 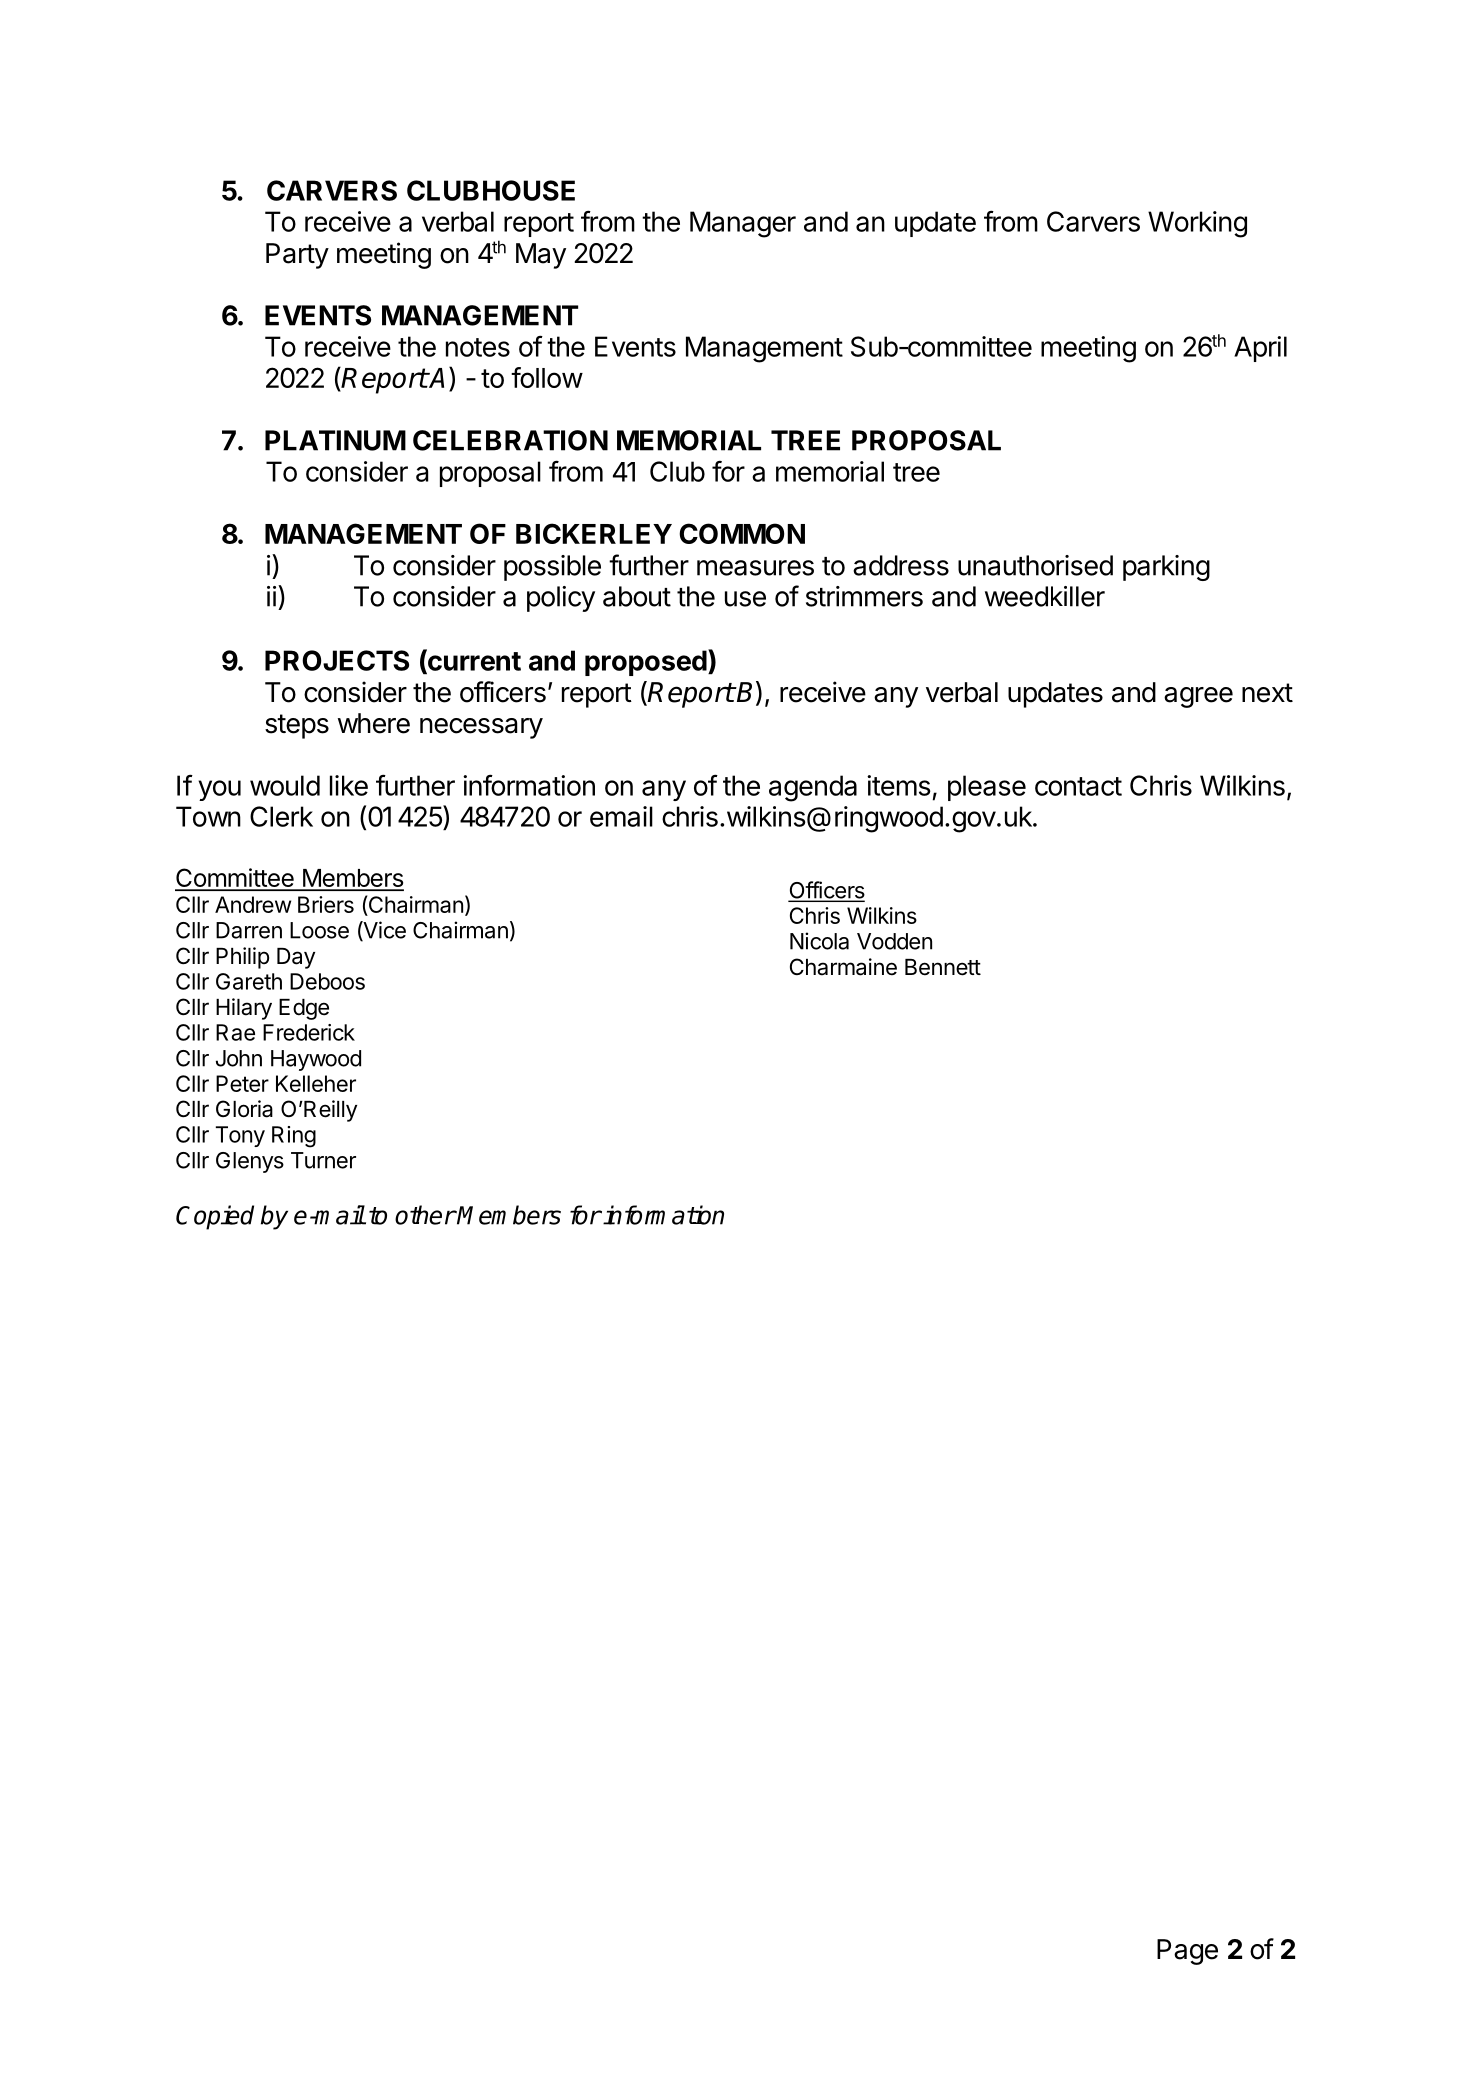 What do you see at coordinates (1187, 1952) in the document?
I see `Page` at bounding box center [1187, 1952].
